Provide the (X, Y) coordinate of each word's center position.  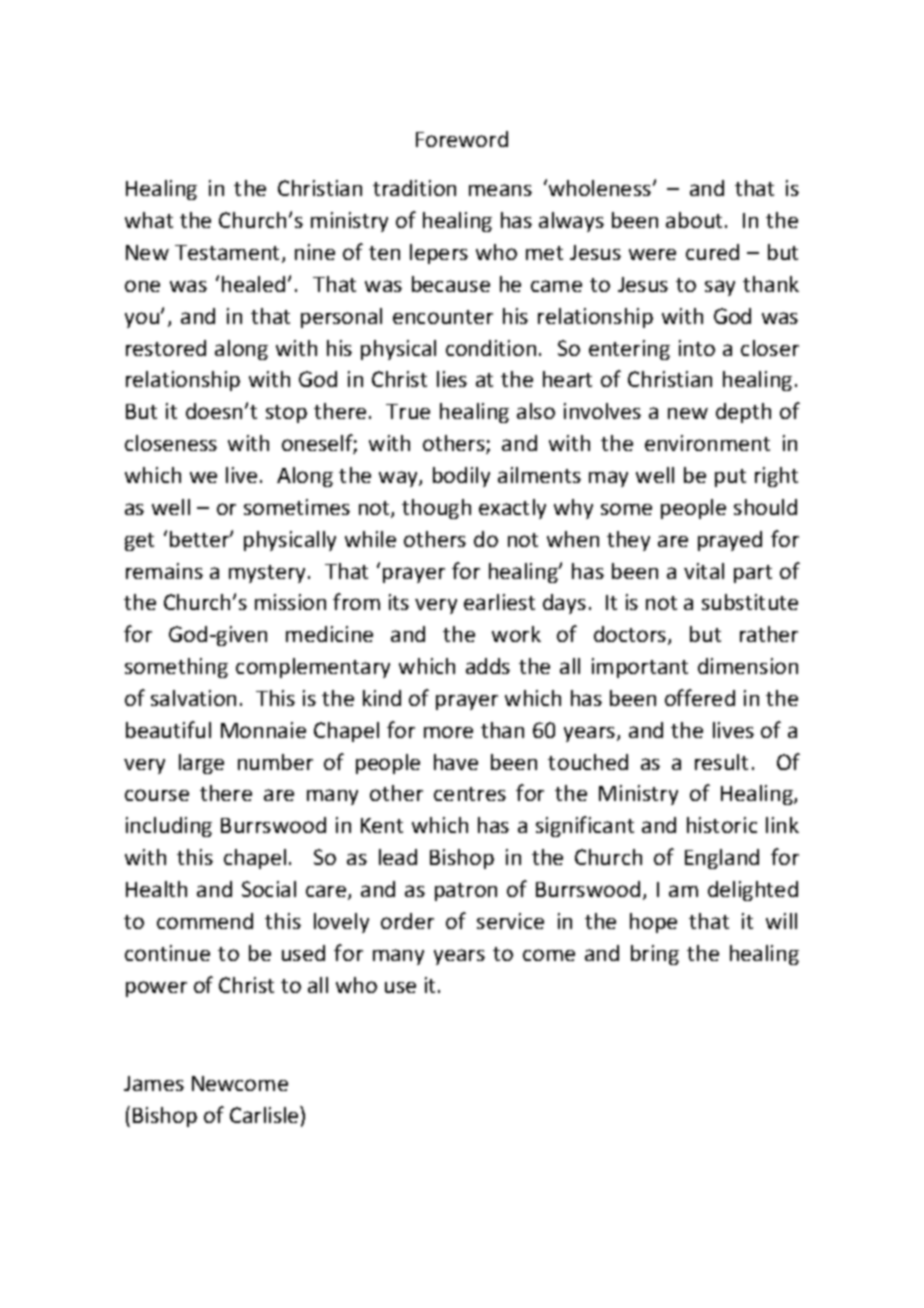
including (169, 827)
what (149, 220)
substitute (750, 602)
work (516, 634)
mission (290, 602)
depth (743, 413)
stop (286, 414)
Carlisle (265, 1114)
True (408, 411)
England (722, 859)
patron (466, 892)
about (696, 220)
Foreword (462, 139)
